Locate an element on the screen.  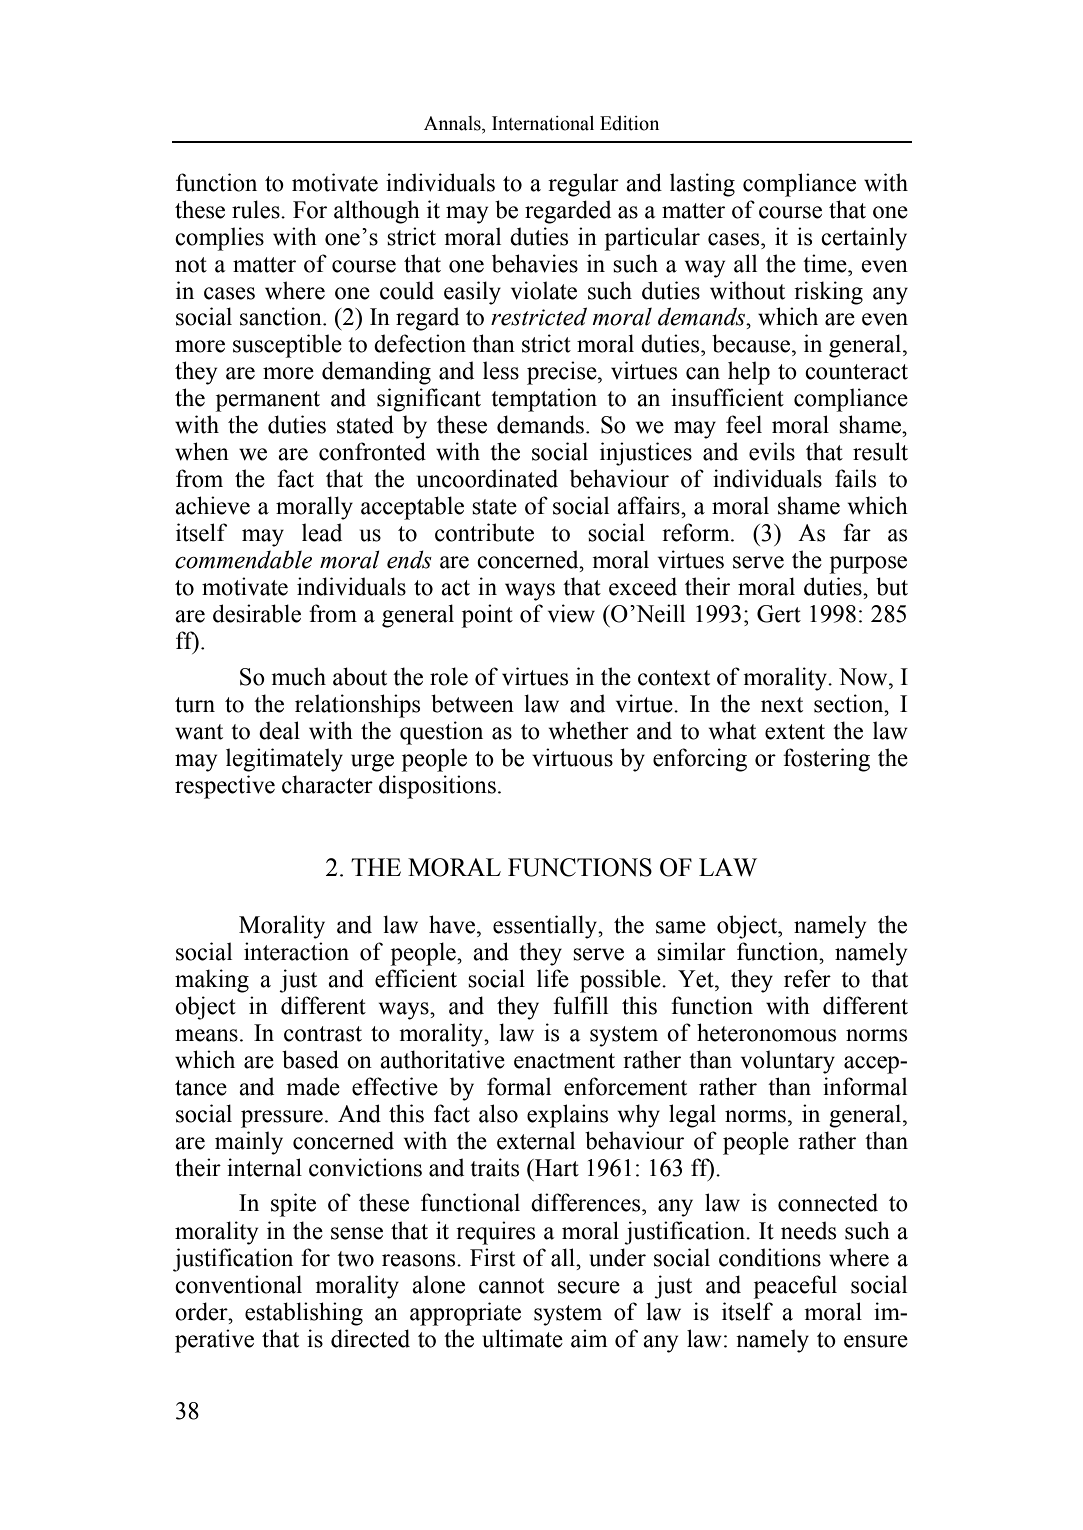
rules is located at coordinates (257, 209).
